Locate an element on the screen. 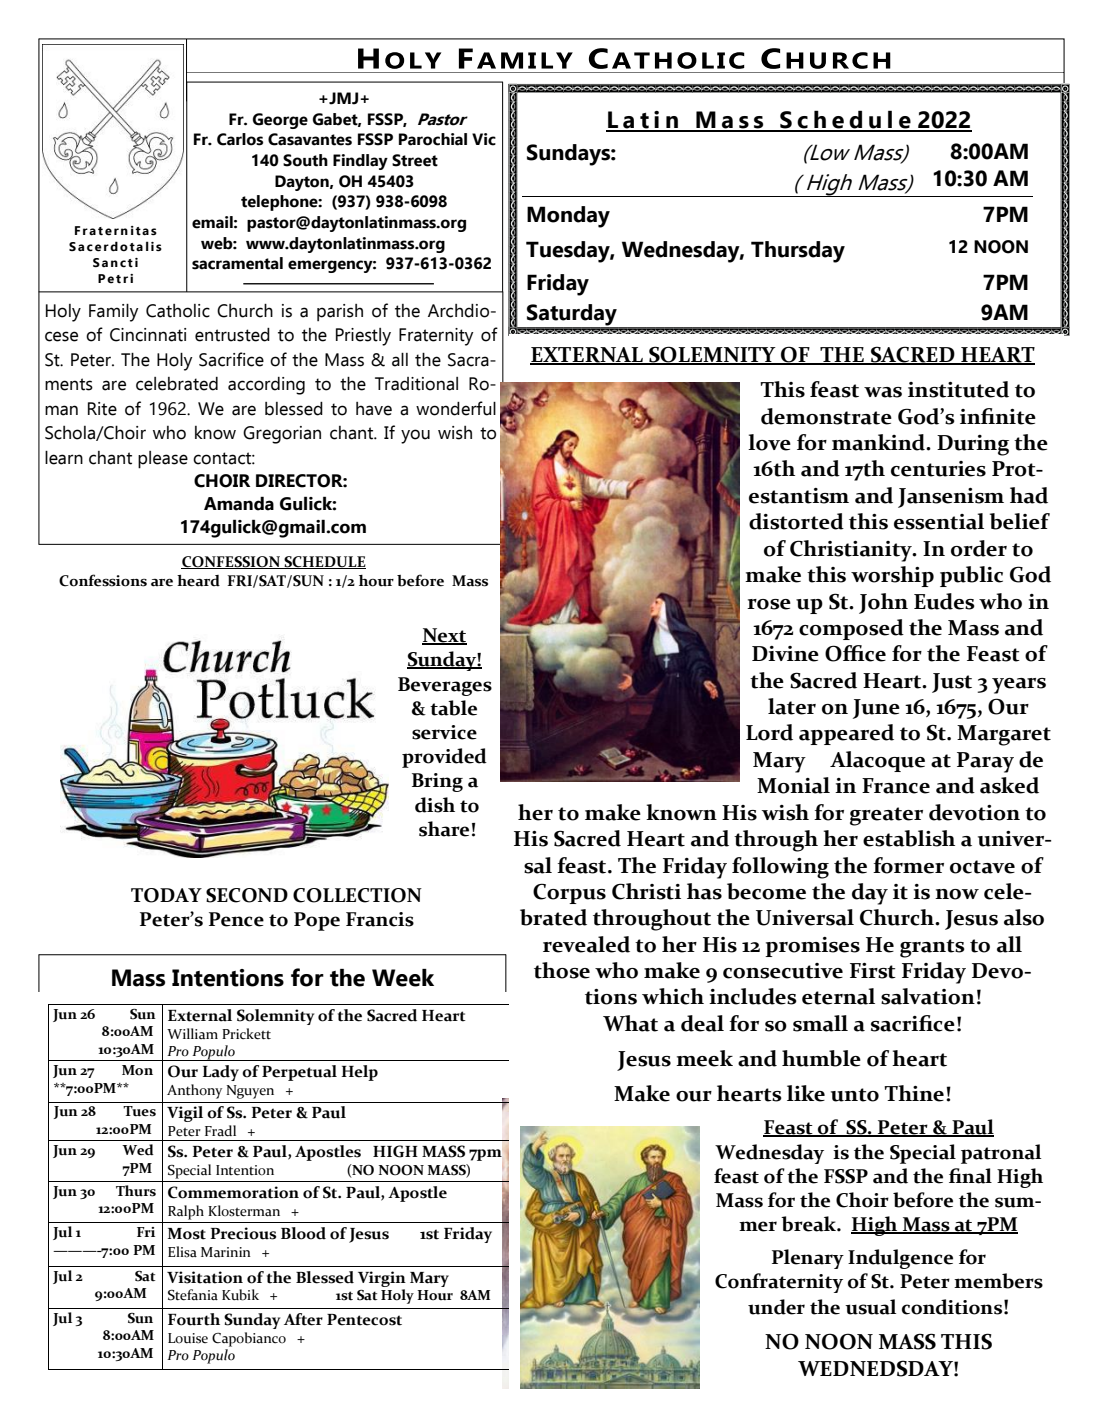  heard is located at coordinates (198, 581).
